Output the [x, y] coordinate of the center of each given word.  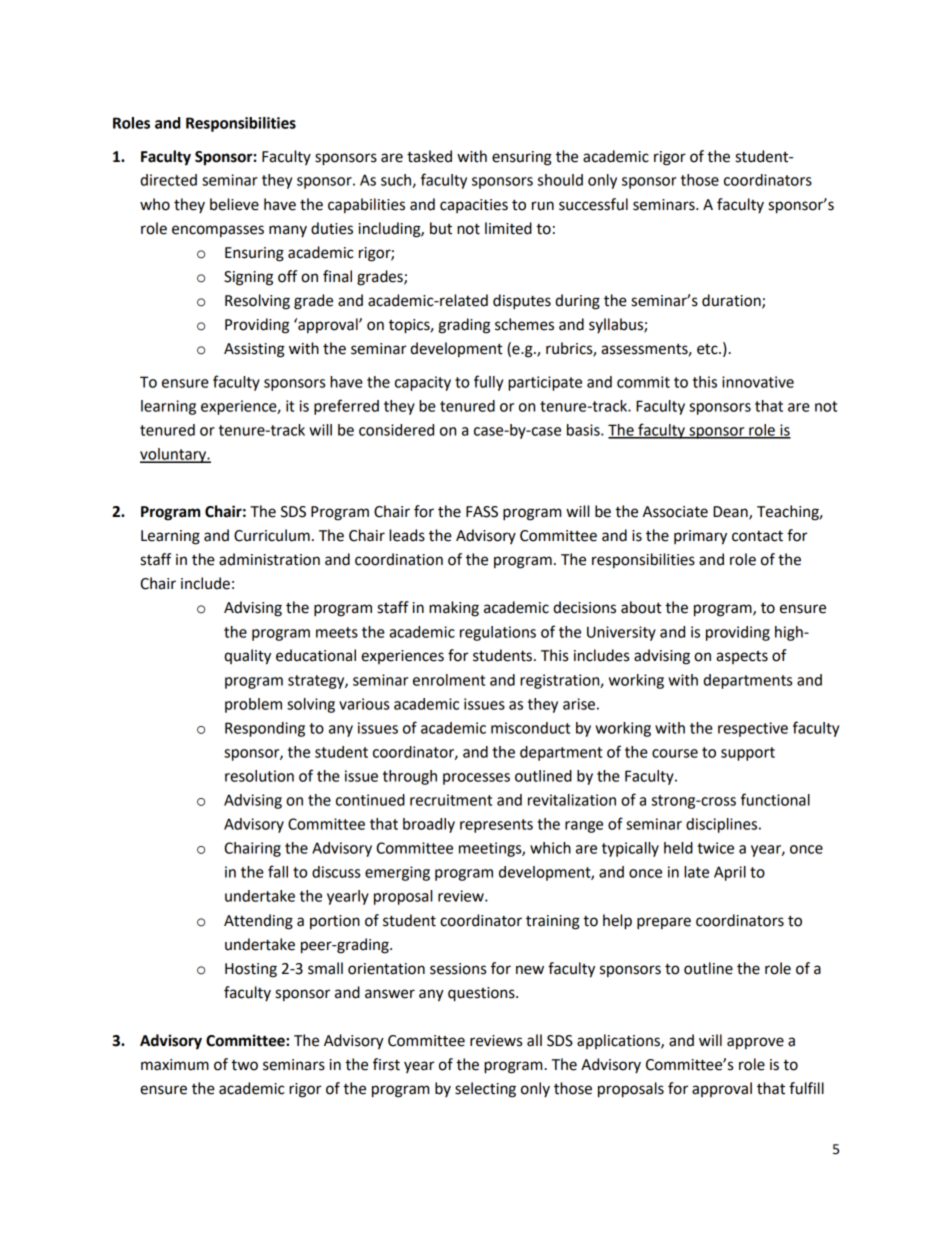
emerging [397, 873]
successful [593, 204]
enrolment [449, 680]
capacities [474, 206]
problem [253, 705]
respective [753, 729]
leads [407, 535]
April [730, 873]
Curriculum [272, 535]
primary [700, 537]
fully [488, 383]
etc [708, 349]
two [244, 1065]
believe [234, 204]
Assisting [254, 350]
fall [278, 871]
